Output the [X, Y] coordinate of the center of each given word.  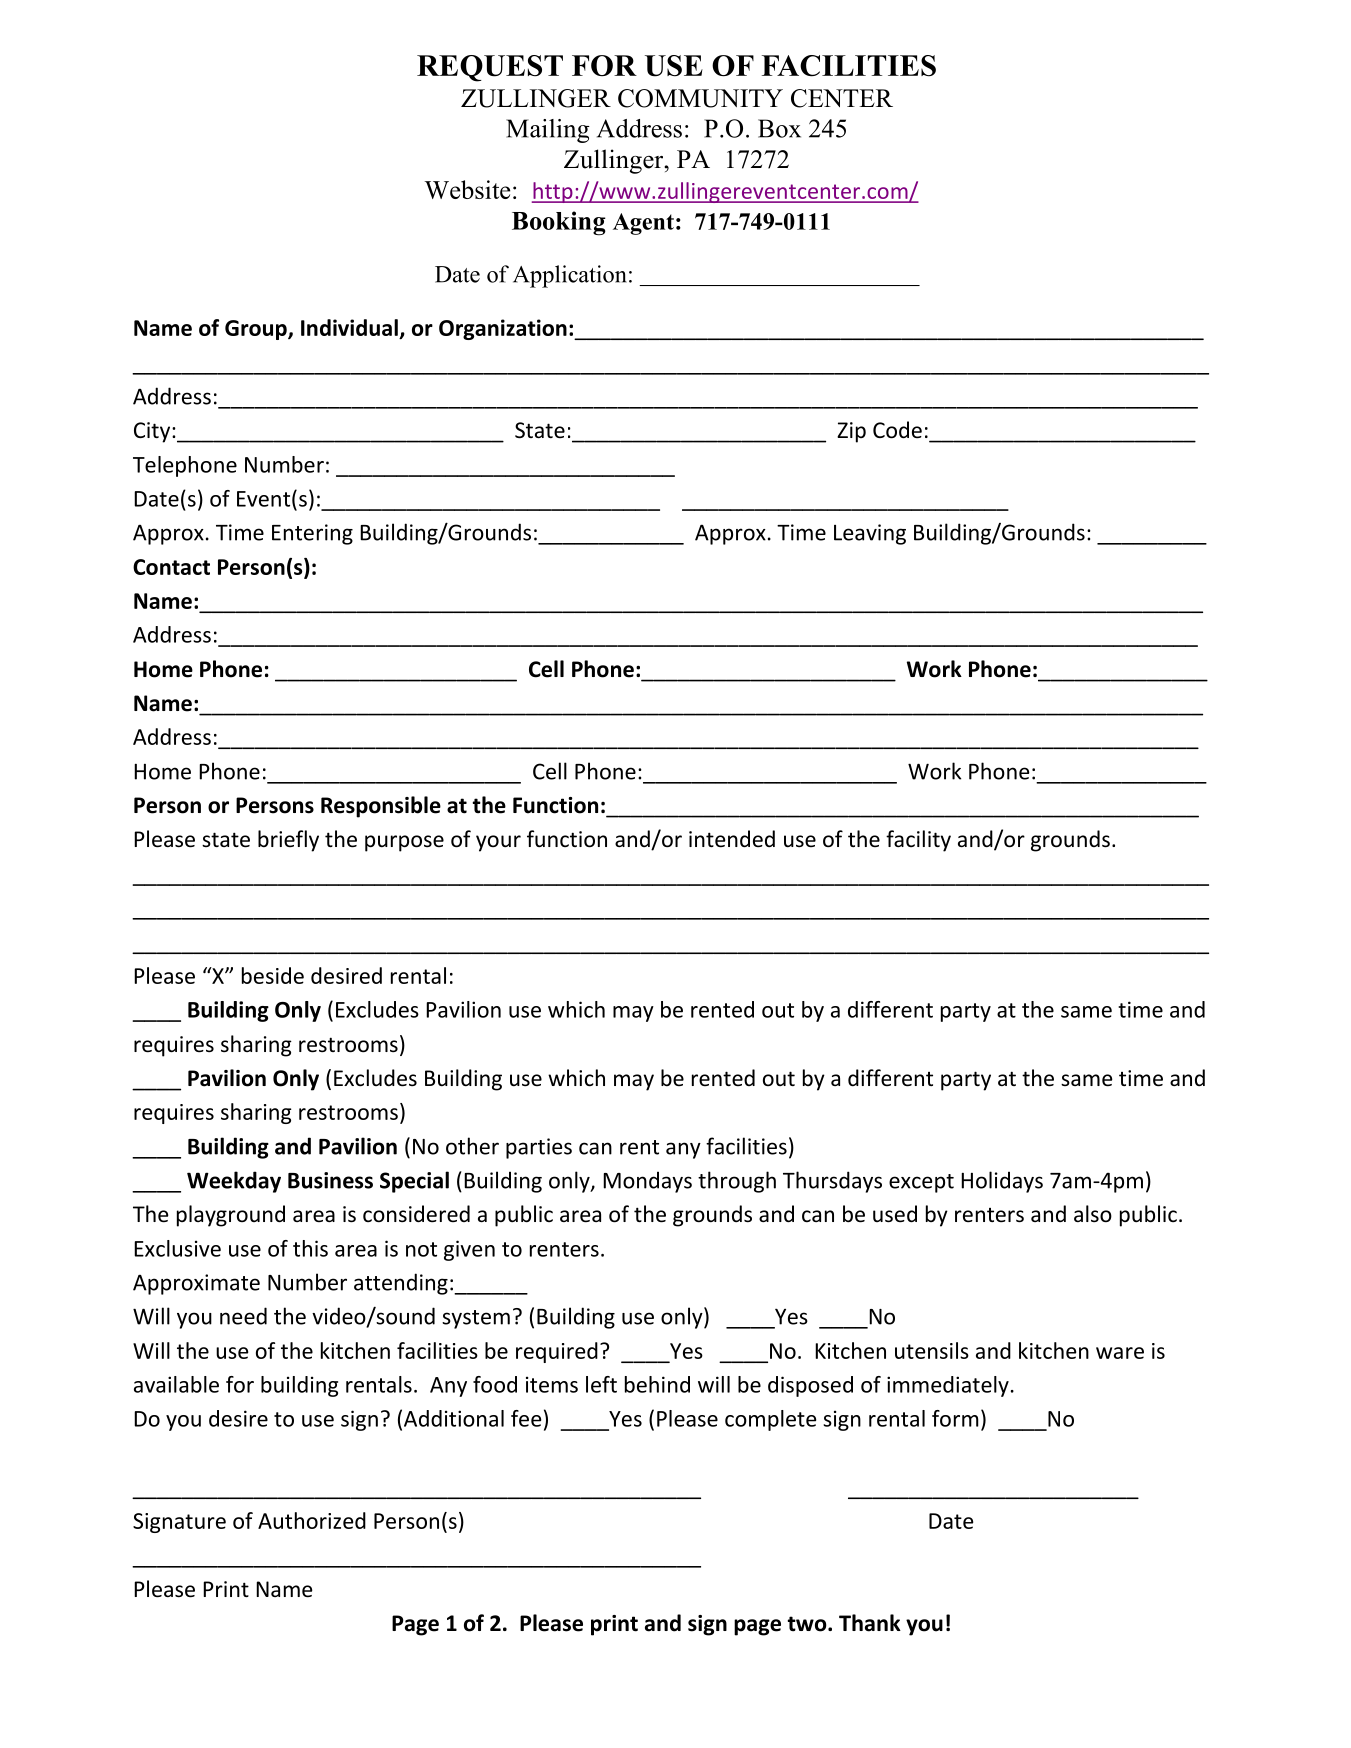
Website [467, 189]
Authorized [312, 1520]
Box [779, 128]
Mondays [647, 1182]
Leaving [870, 534]
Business [330, 1180]
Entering [312, 534]
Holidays [1002, 1182]
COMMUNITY [700, 98]
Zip [851, 432]
